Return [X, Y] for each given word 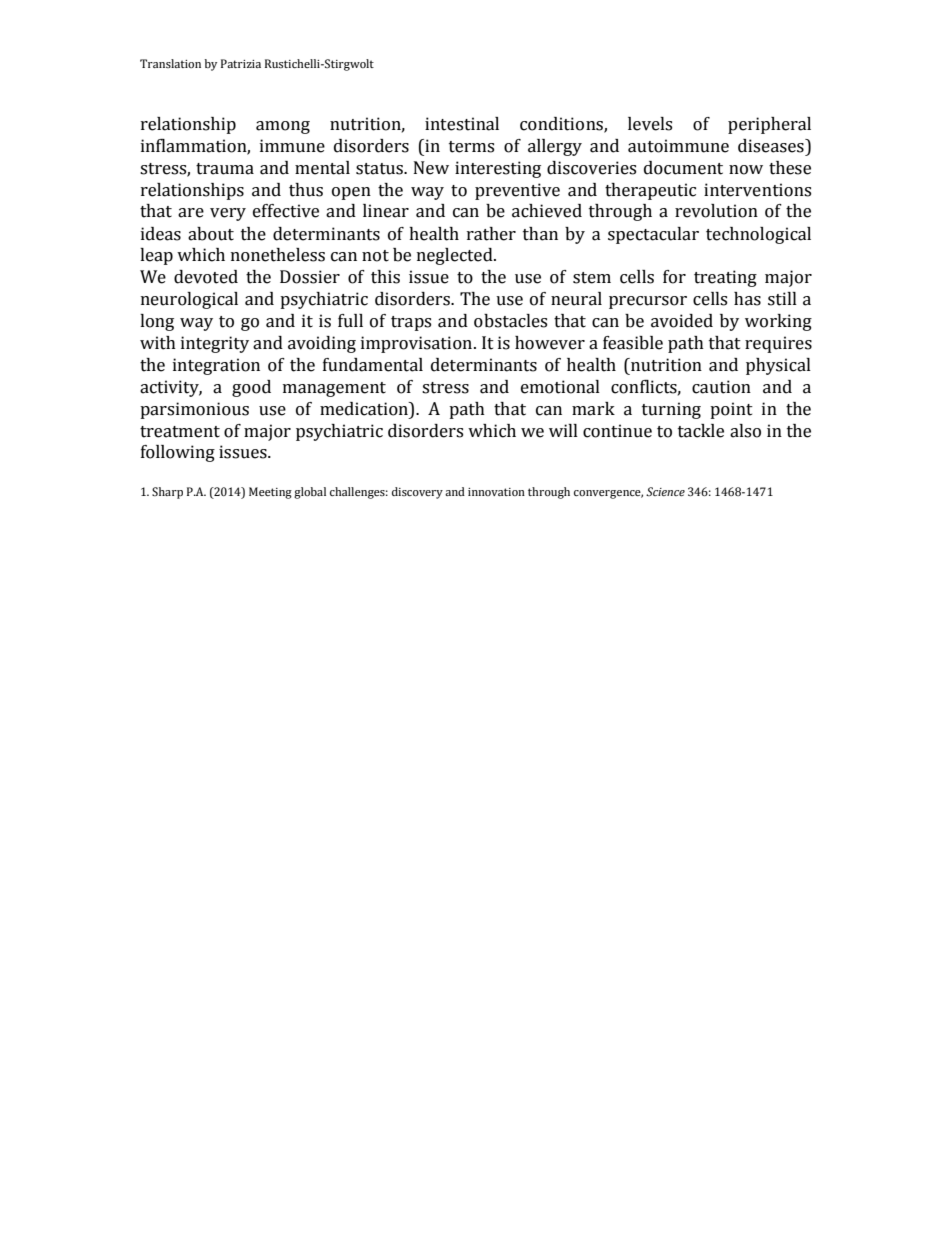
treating [725, 278]
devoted [206, 277]
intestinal [462, 124]
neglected [456, 256]
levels [650, 124]
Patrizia [241, 63]
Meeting [270, 493]
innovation [496, 492]
